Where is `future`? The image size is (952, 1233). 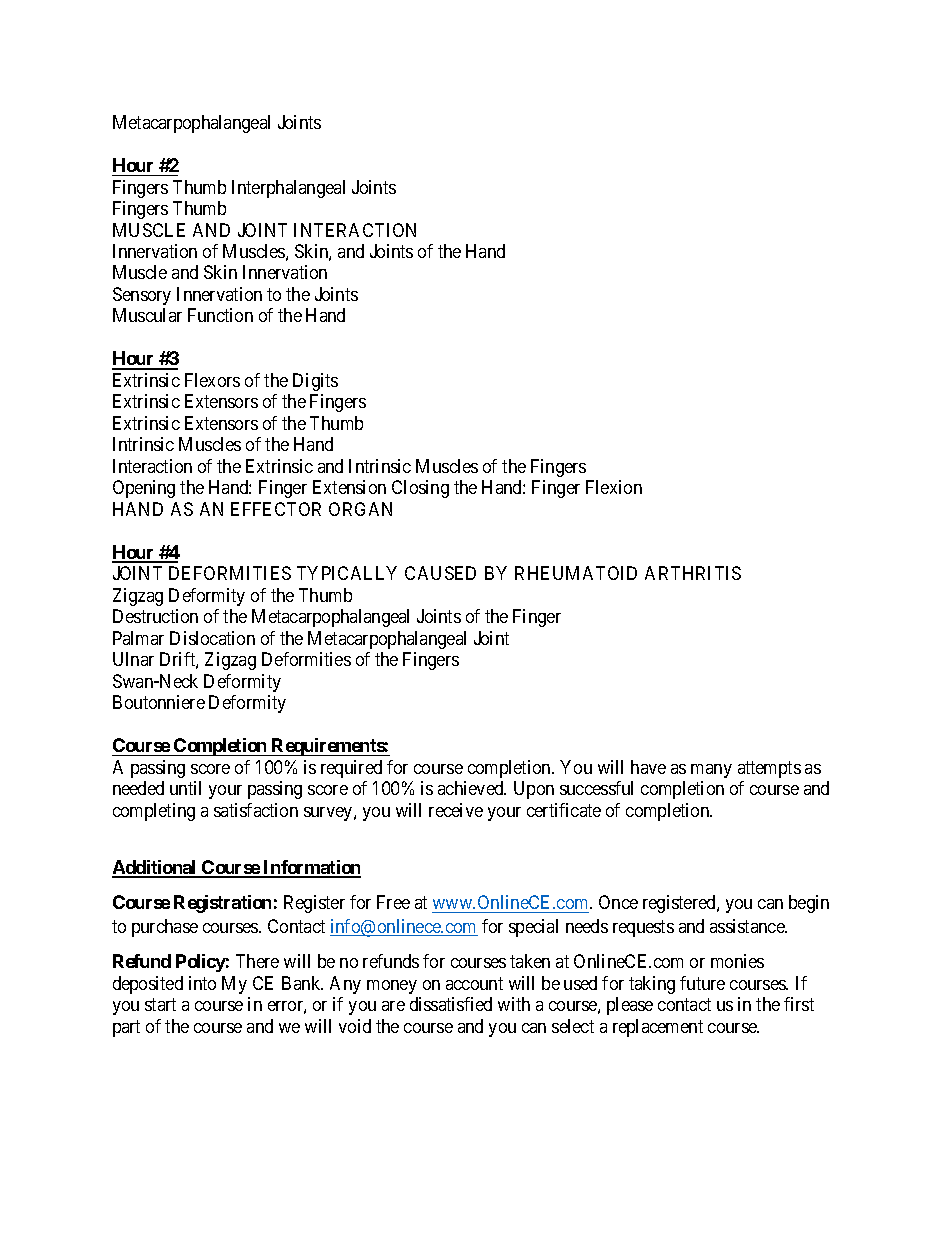
future is located at coordinates (702, 983).
